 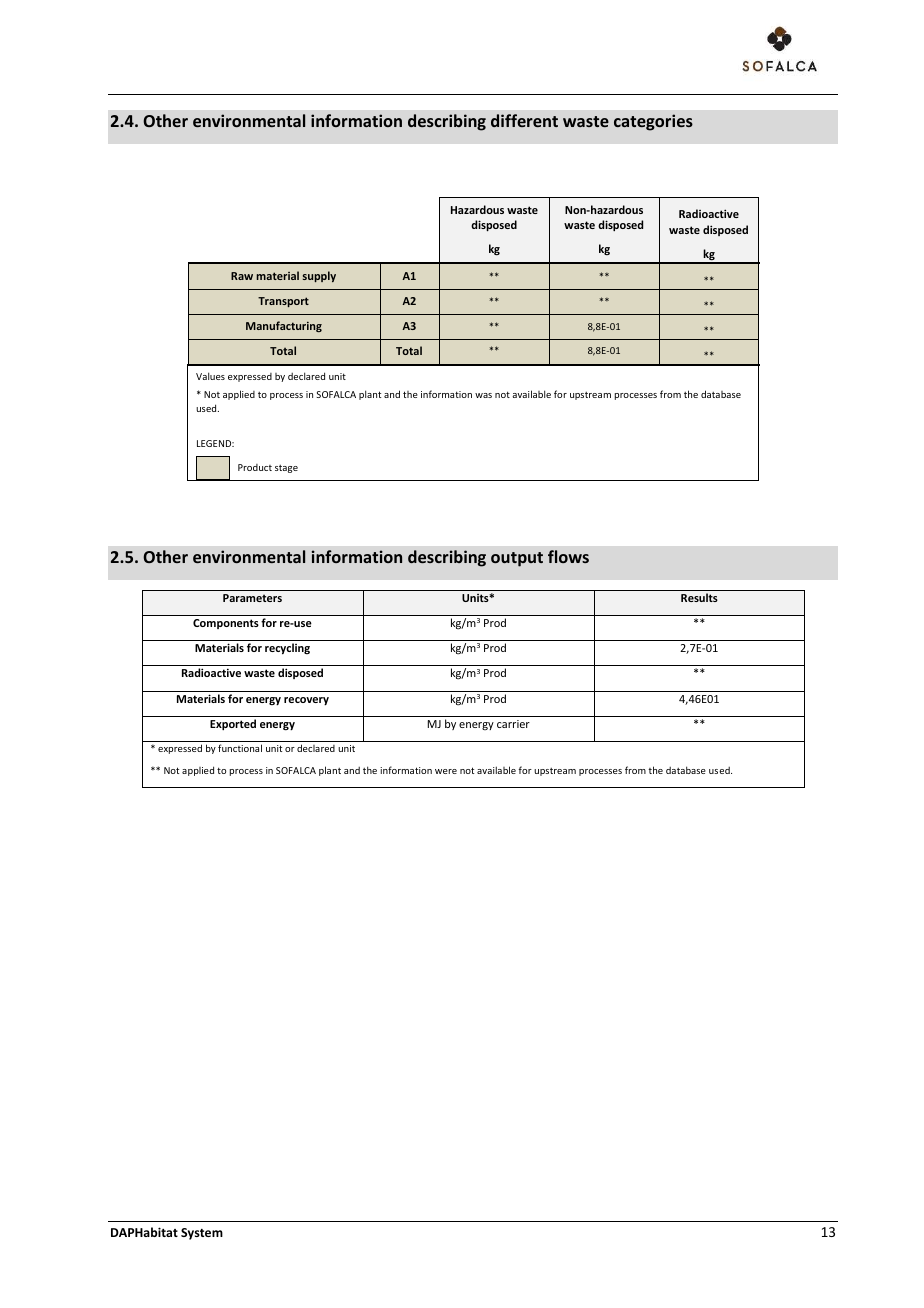 What do you see at coordinates (242, 276) in the document?
I see `Raw` at bounding box center [242, 276].
